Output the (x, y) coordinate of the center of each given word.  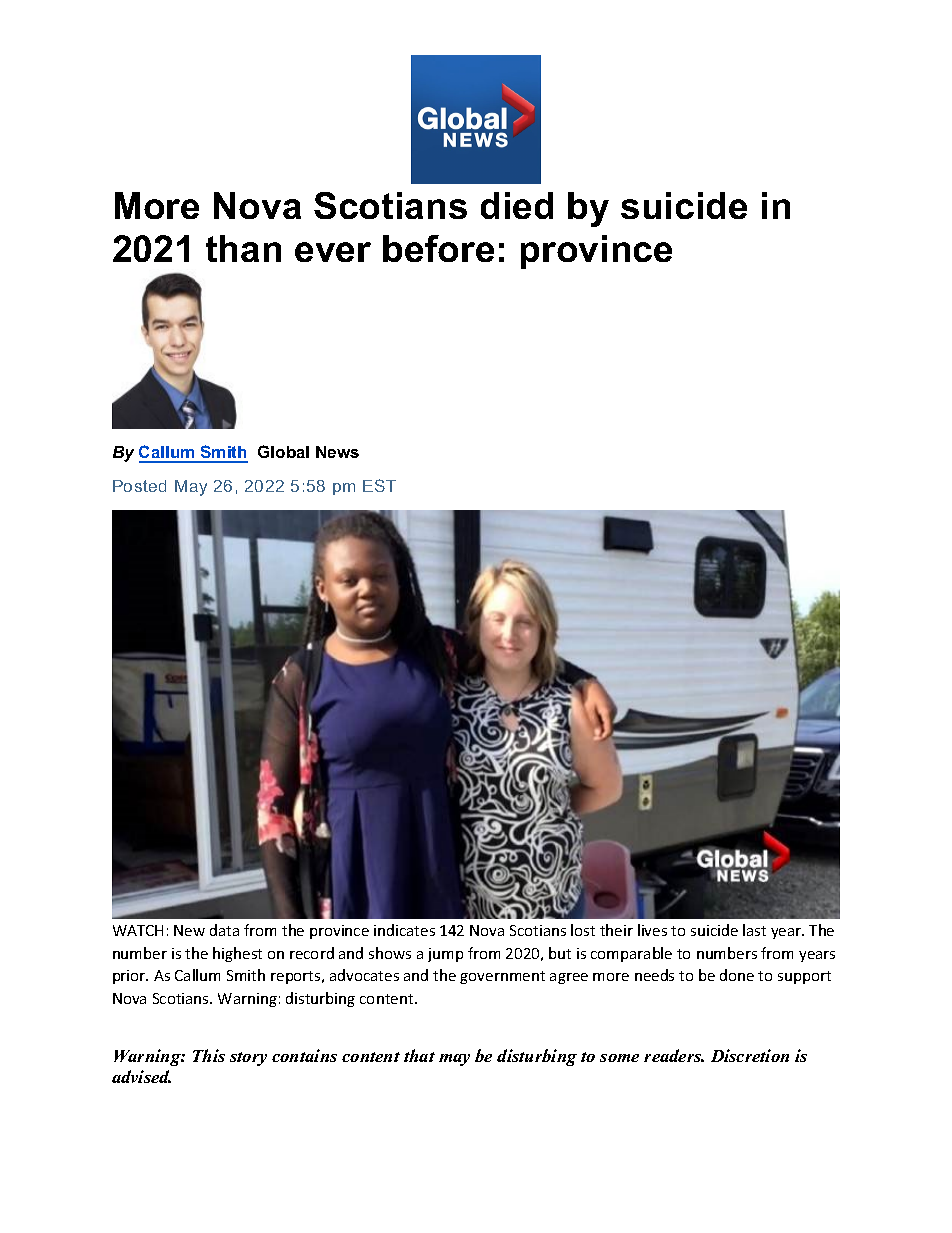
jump (445, 955)
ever (333, 252)
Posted (139, 486)
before (438, 248)
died (517, 205)
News (337, 452)
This (209, 1055)
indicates (404, 930)
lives (652, 930)
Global (283, 451)
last (754, 930)
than (243, 248)
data (224, 930)
